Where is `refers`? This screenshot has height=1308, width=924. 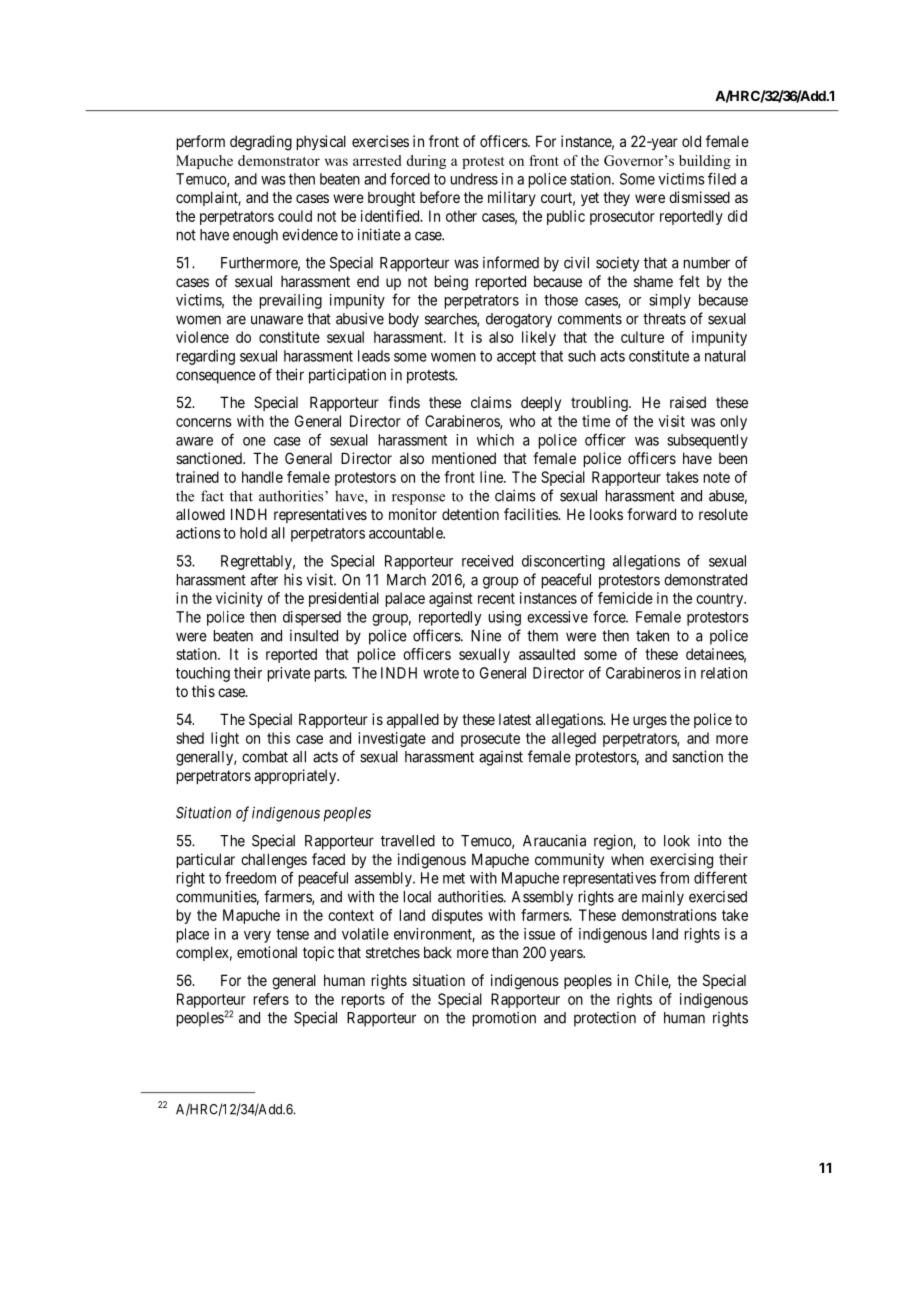 refers is located at coordinates (271, 999).
